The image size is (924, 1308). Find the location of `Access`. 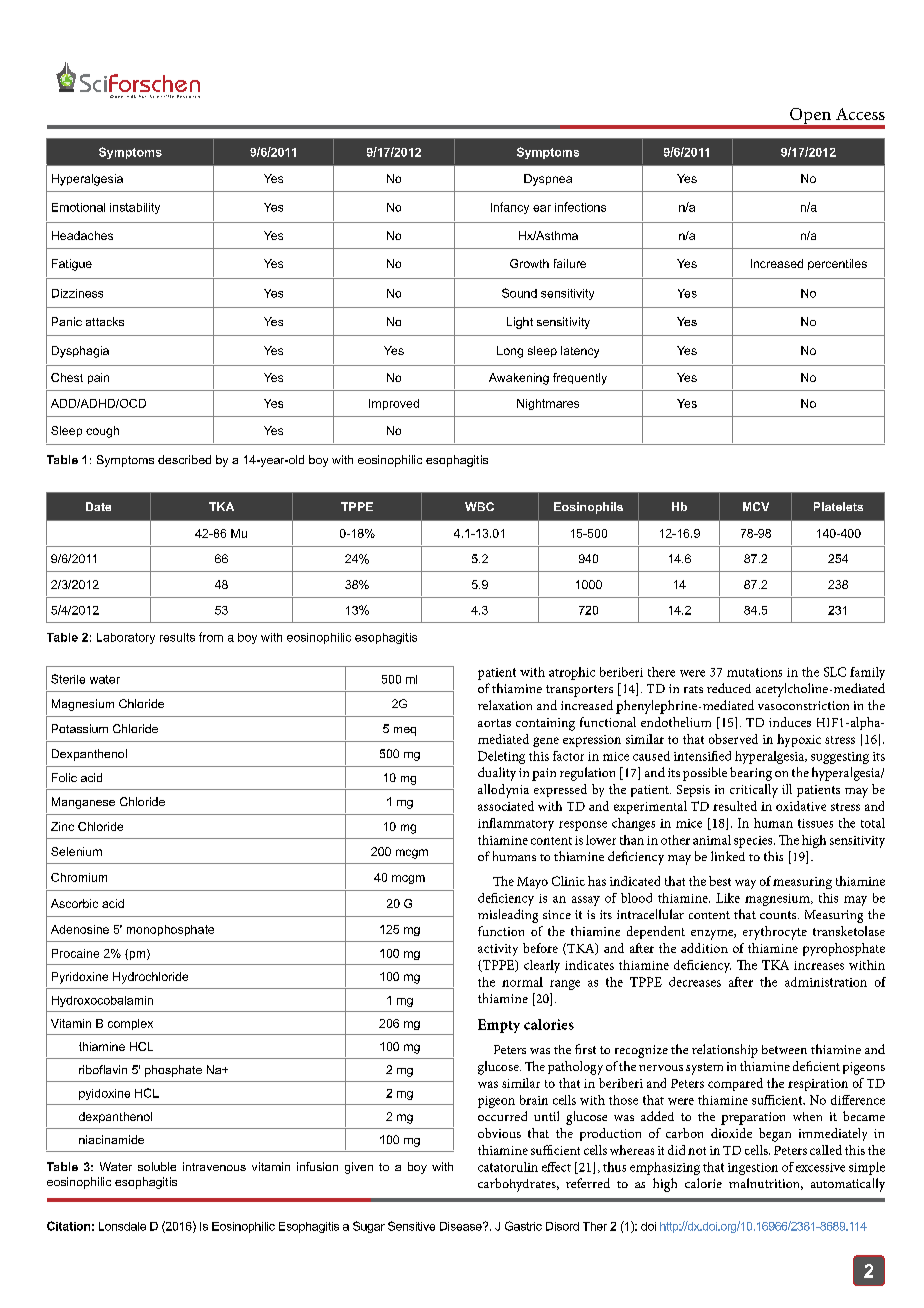

Access is located at coordinates (860, 114).
